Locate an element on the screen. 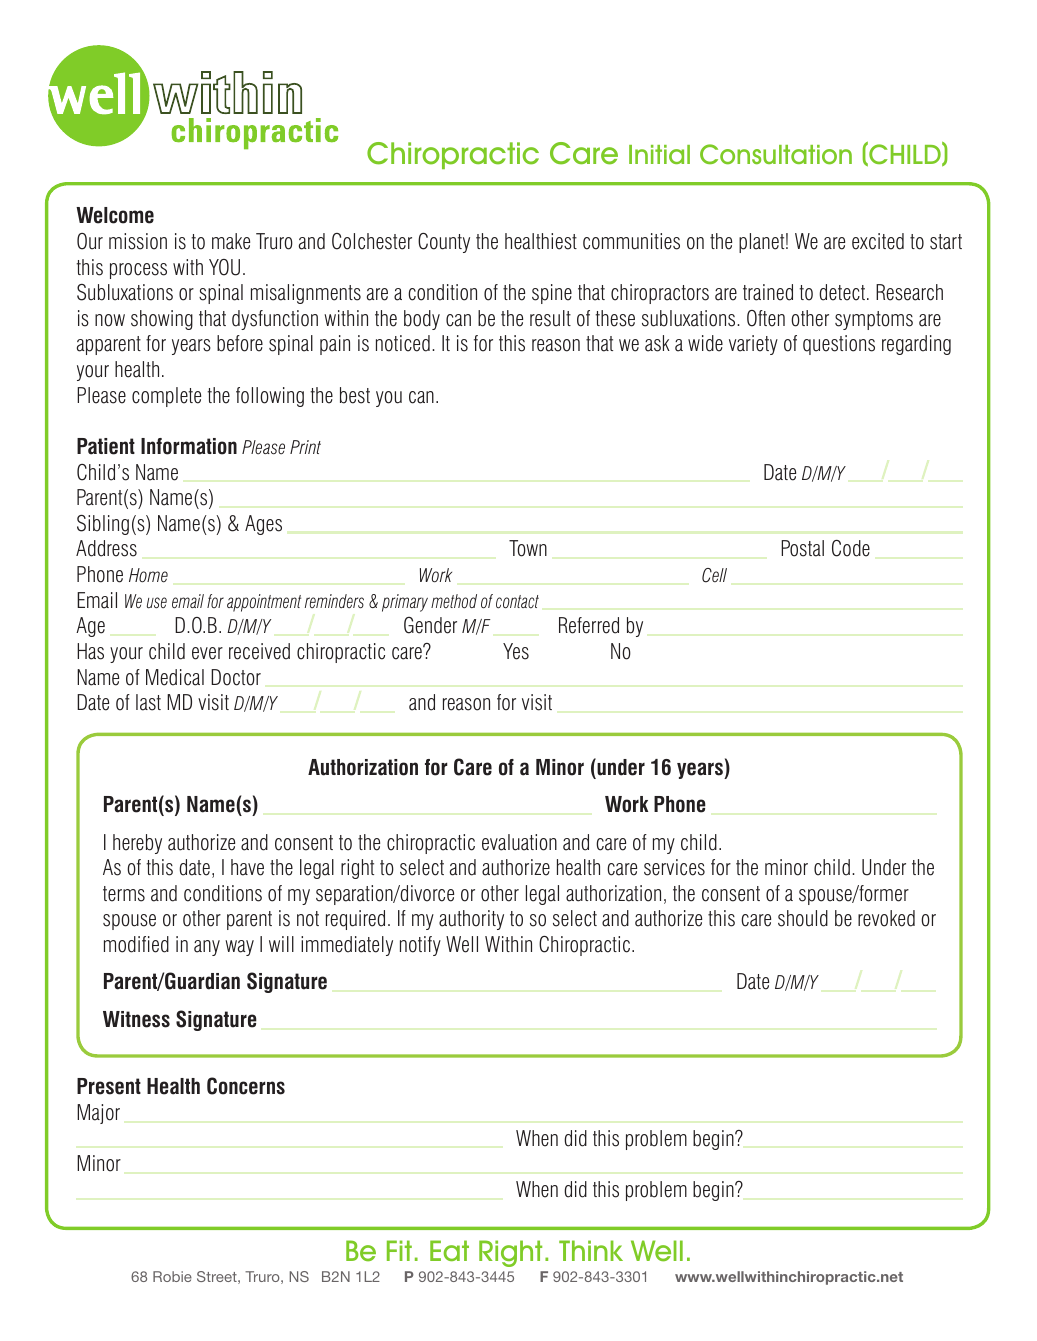  Witness is located at coordinates (136, 1019).
